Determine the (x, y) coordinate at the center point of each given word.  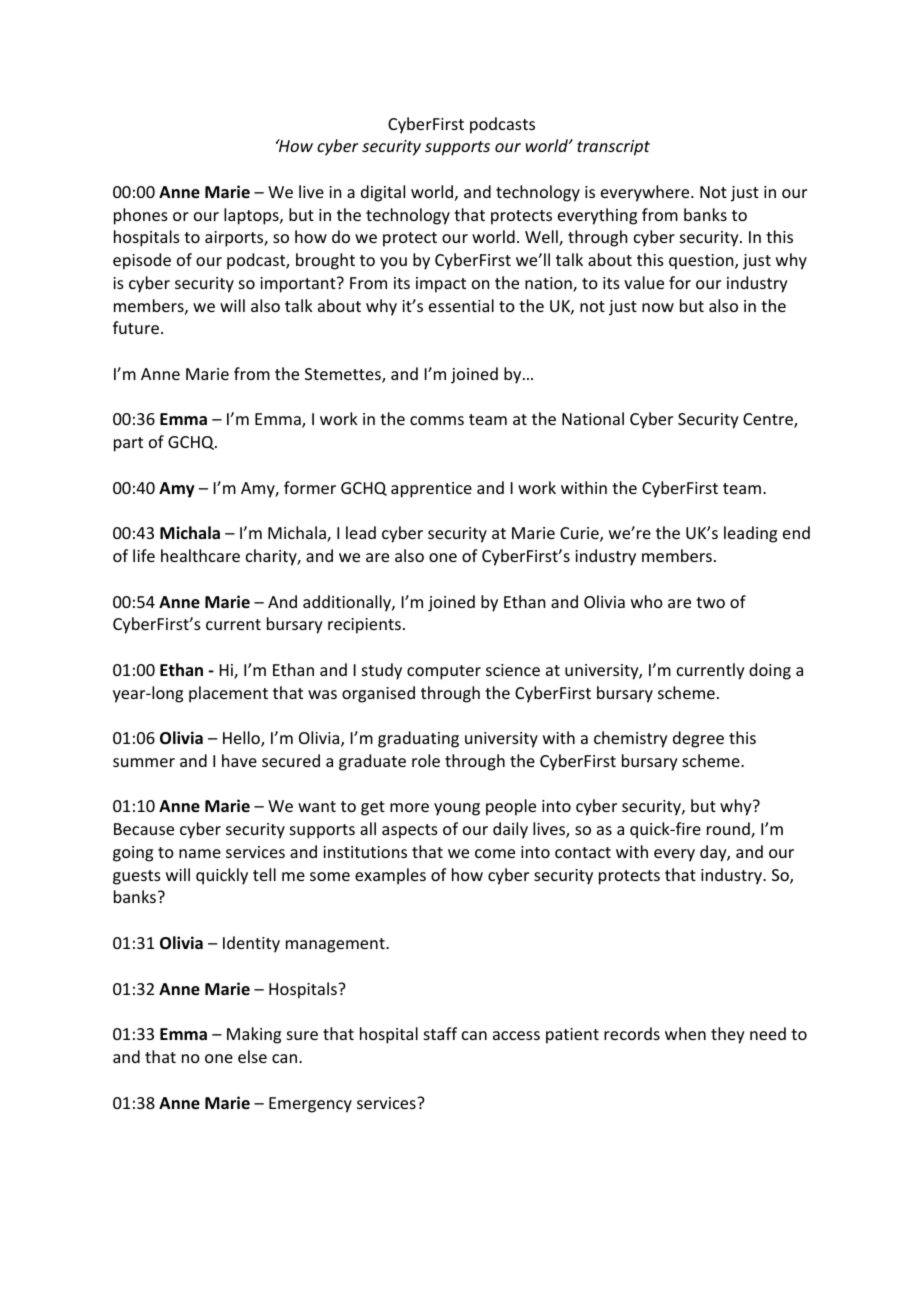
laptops (252, 216)
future (136, 327)
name (200, 853)
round (729, 830)
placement (228, 694)
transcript (613, 148)
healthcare (200, 555)
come (495, 853)
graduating (418, 739)
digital (383, 193)
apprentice (431, 490)
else (252, 1056)
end (796, 532)
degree (698, 739)
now (658, 307)
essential (461, 305)
